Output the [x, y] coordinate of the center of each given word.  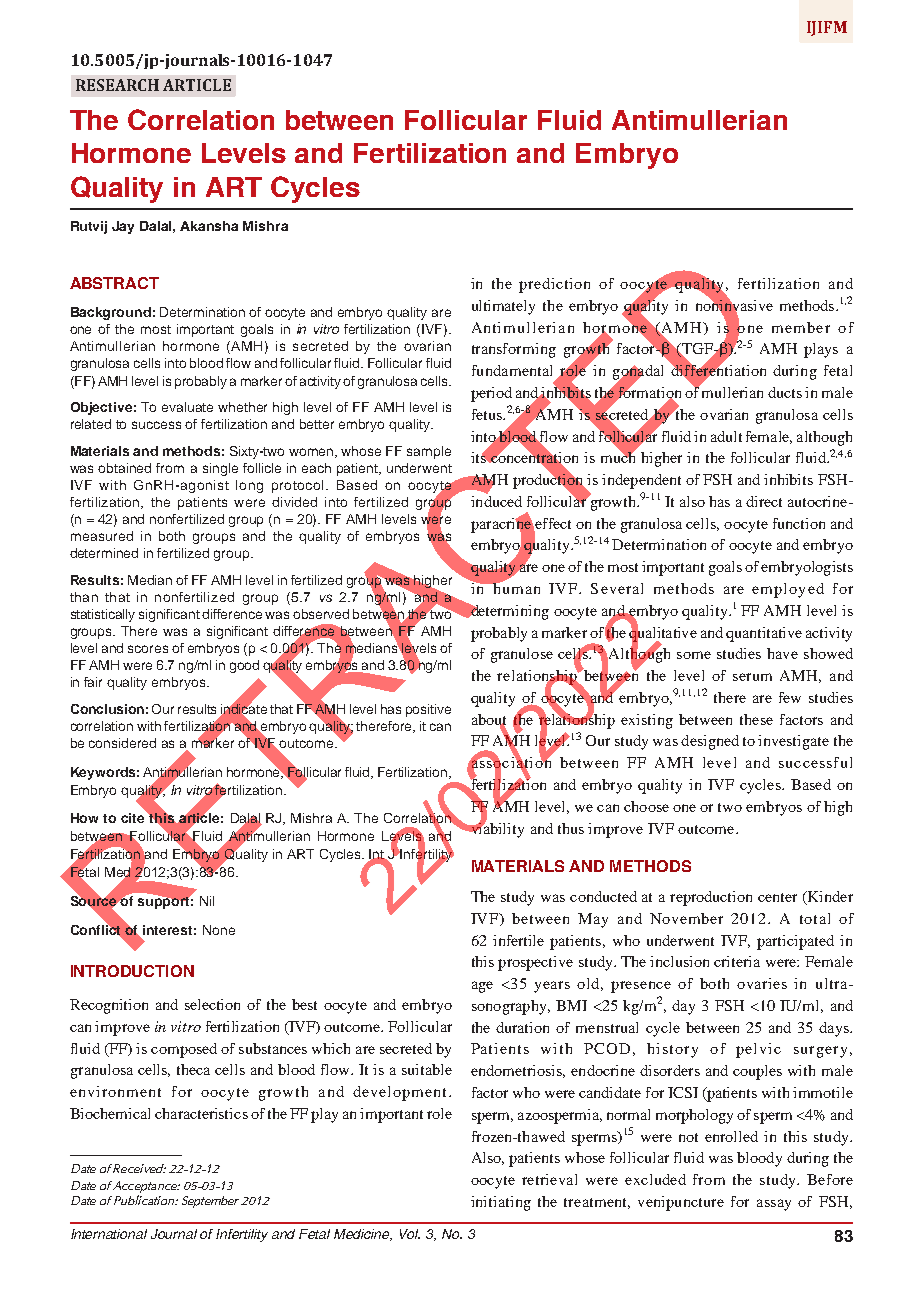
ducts [785, 392]
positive [428, 710]
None [219, 930]
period [491, 394]
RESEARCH [117, 85]
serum [752, 677]
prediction [554, 285]
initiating [501, 1203]
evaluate [187, 407]
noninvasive [734, 305]
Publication [143, 1200]
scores [148, 649]
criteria [737, 961]
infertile [518, 940]
